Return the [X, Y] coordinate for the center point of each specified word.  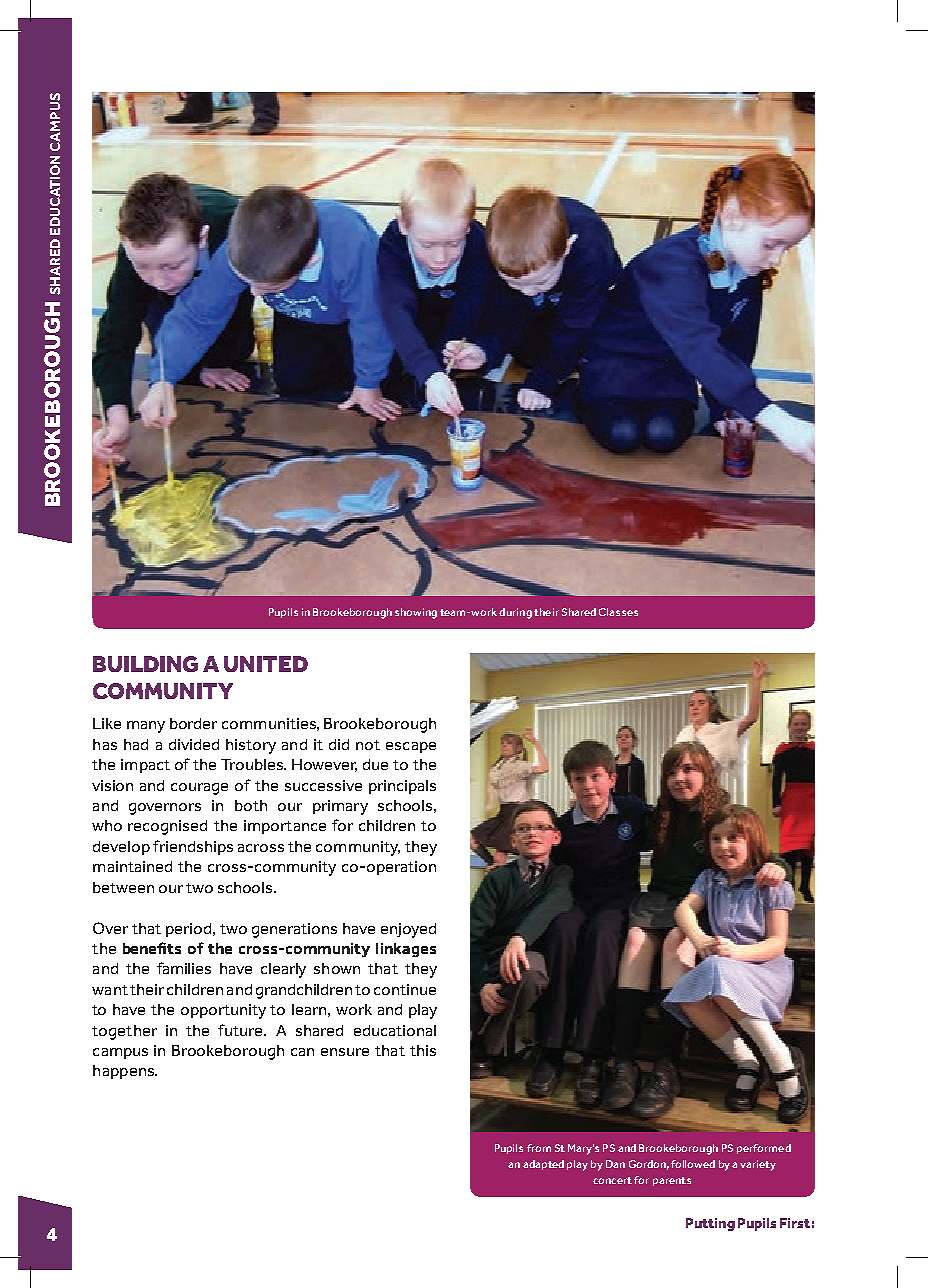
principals [402, 787]
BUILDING [145, 664]
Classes [618, 612]
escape [411, 747]
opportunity [223, 1011]
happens [124, 1072]
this [423, 1050]
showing [416, 613]
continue [405, 989]
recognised [167, 827]
